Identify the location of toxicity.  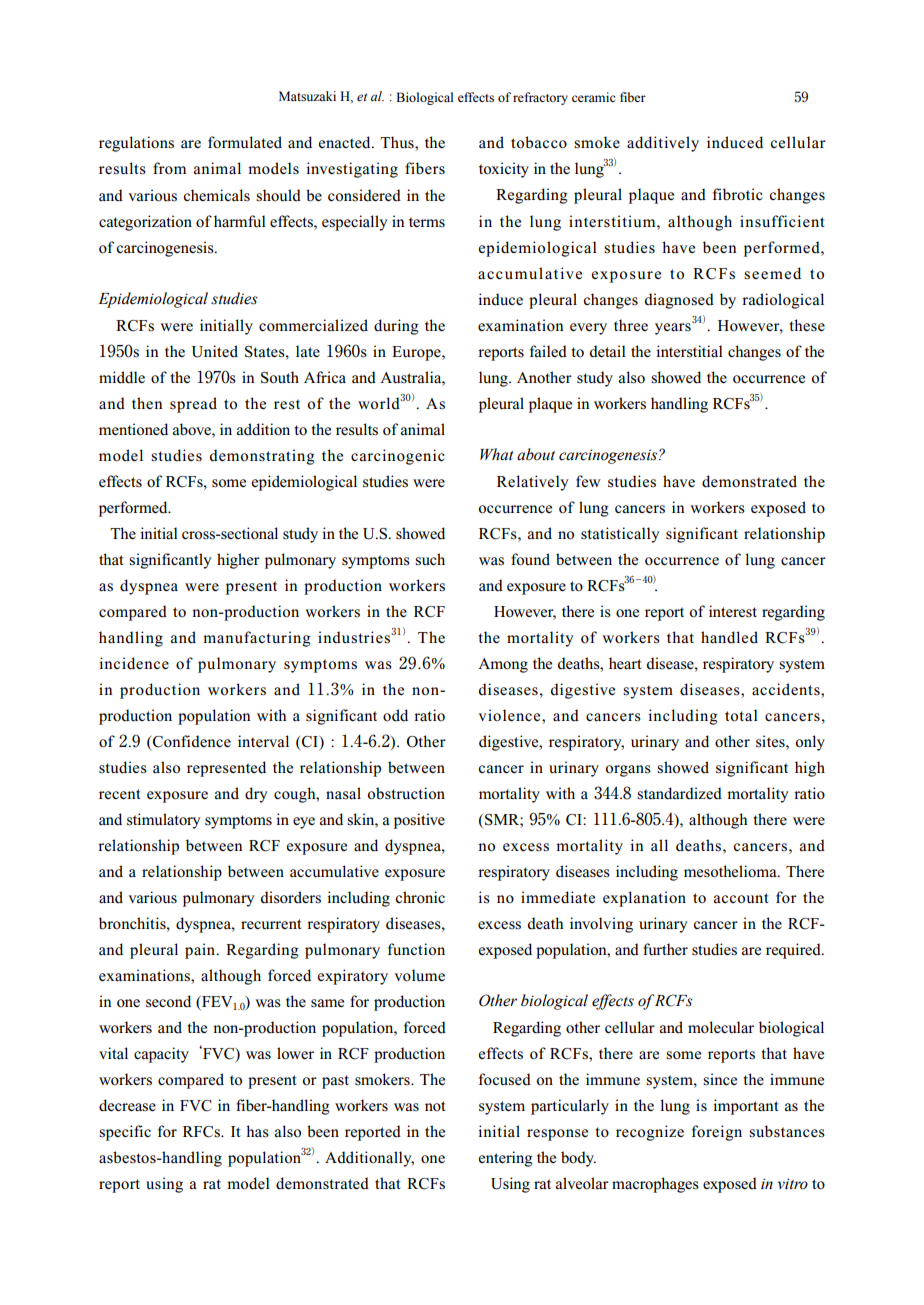
(504, 170).
